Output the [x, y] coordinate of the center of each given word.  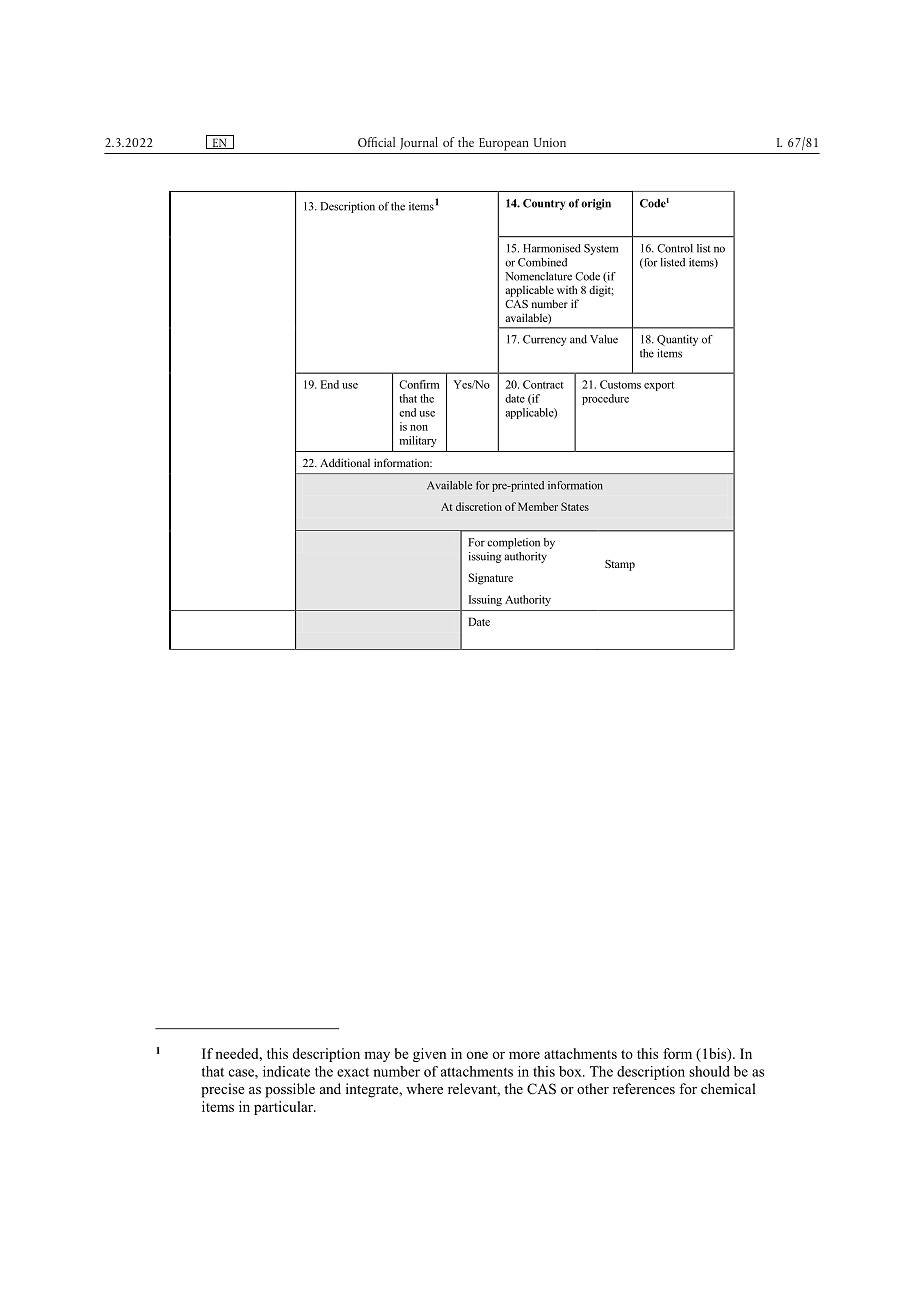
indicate [286, 1071]
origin [596, 204]
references [644, 1088]
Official [379, 143]
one [477, 1055]
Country [544, 204]
